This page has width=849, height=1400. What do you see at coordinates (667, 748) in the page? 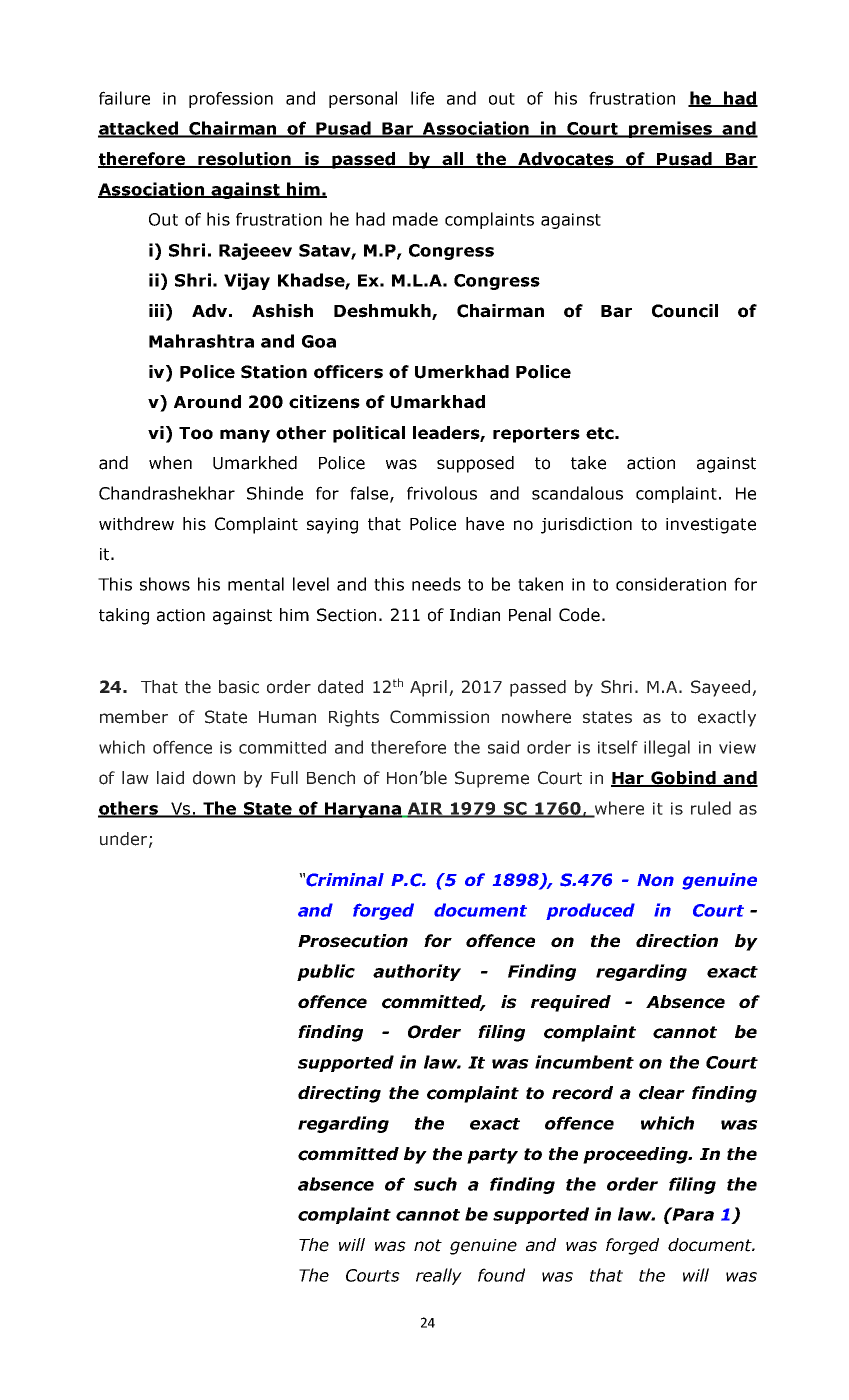
I see `illegal` at bounding box center [667, 748].
